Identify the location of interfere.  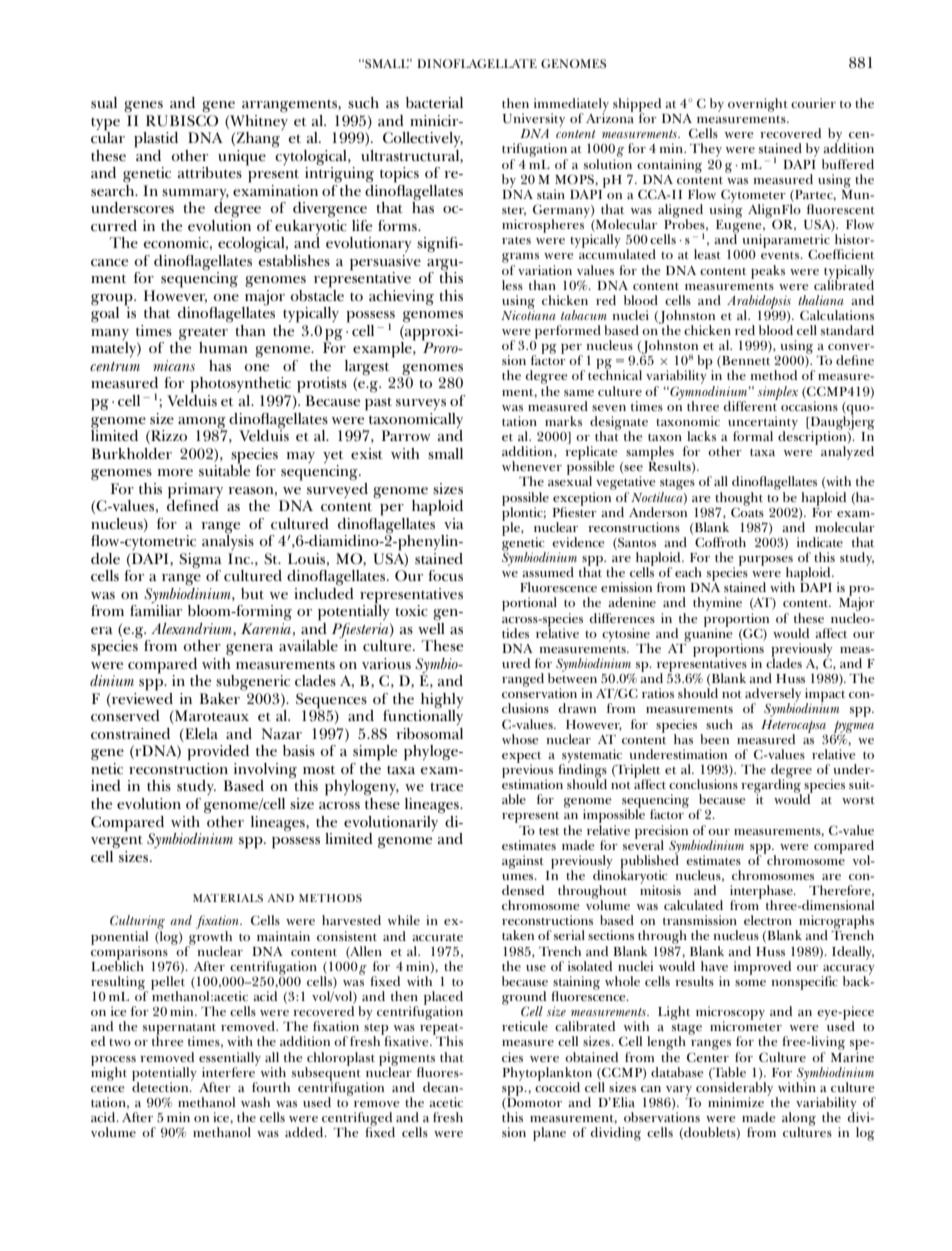
(229, 1071).
